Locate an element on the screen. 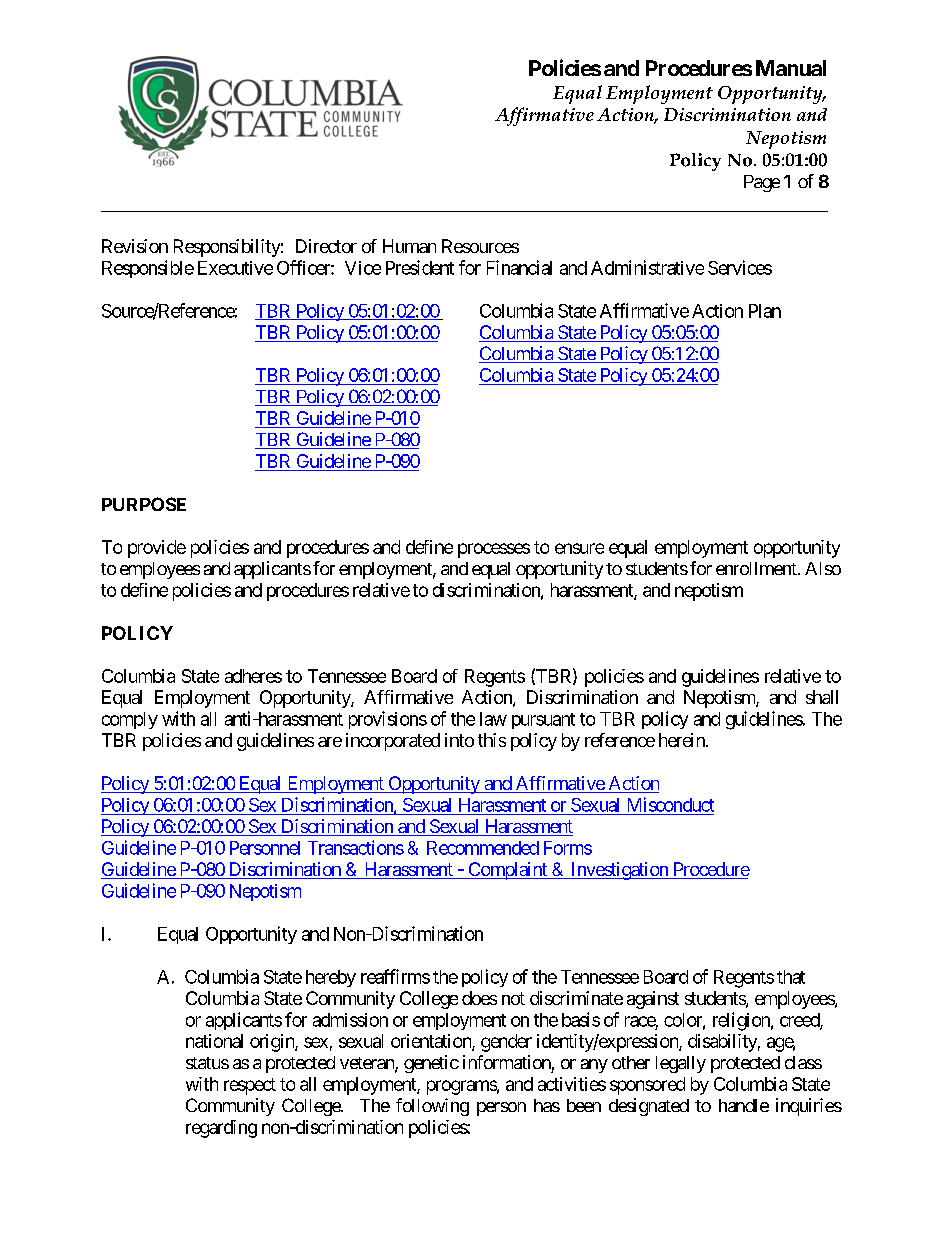 This screenshot has height=1233, width=952. Manual is located at coordinates (791, 68).
